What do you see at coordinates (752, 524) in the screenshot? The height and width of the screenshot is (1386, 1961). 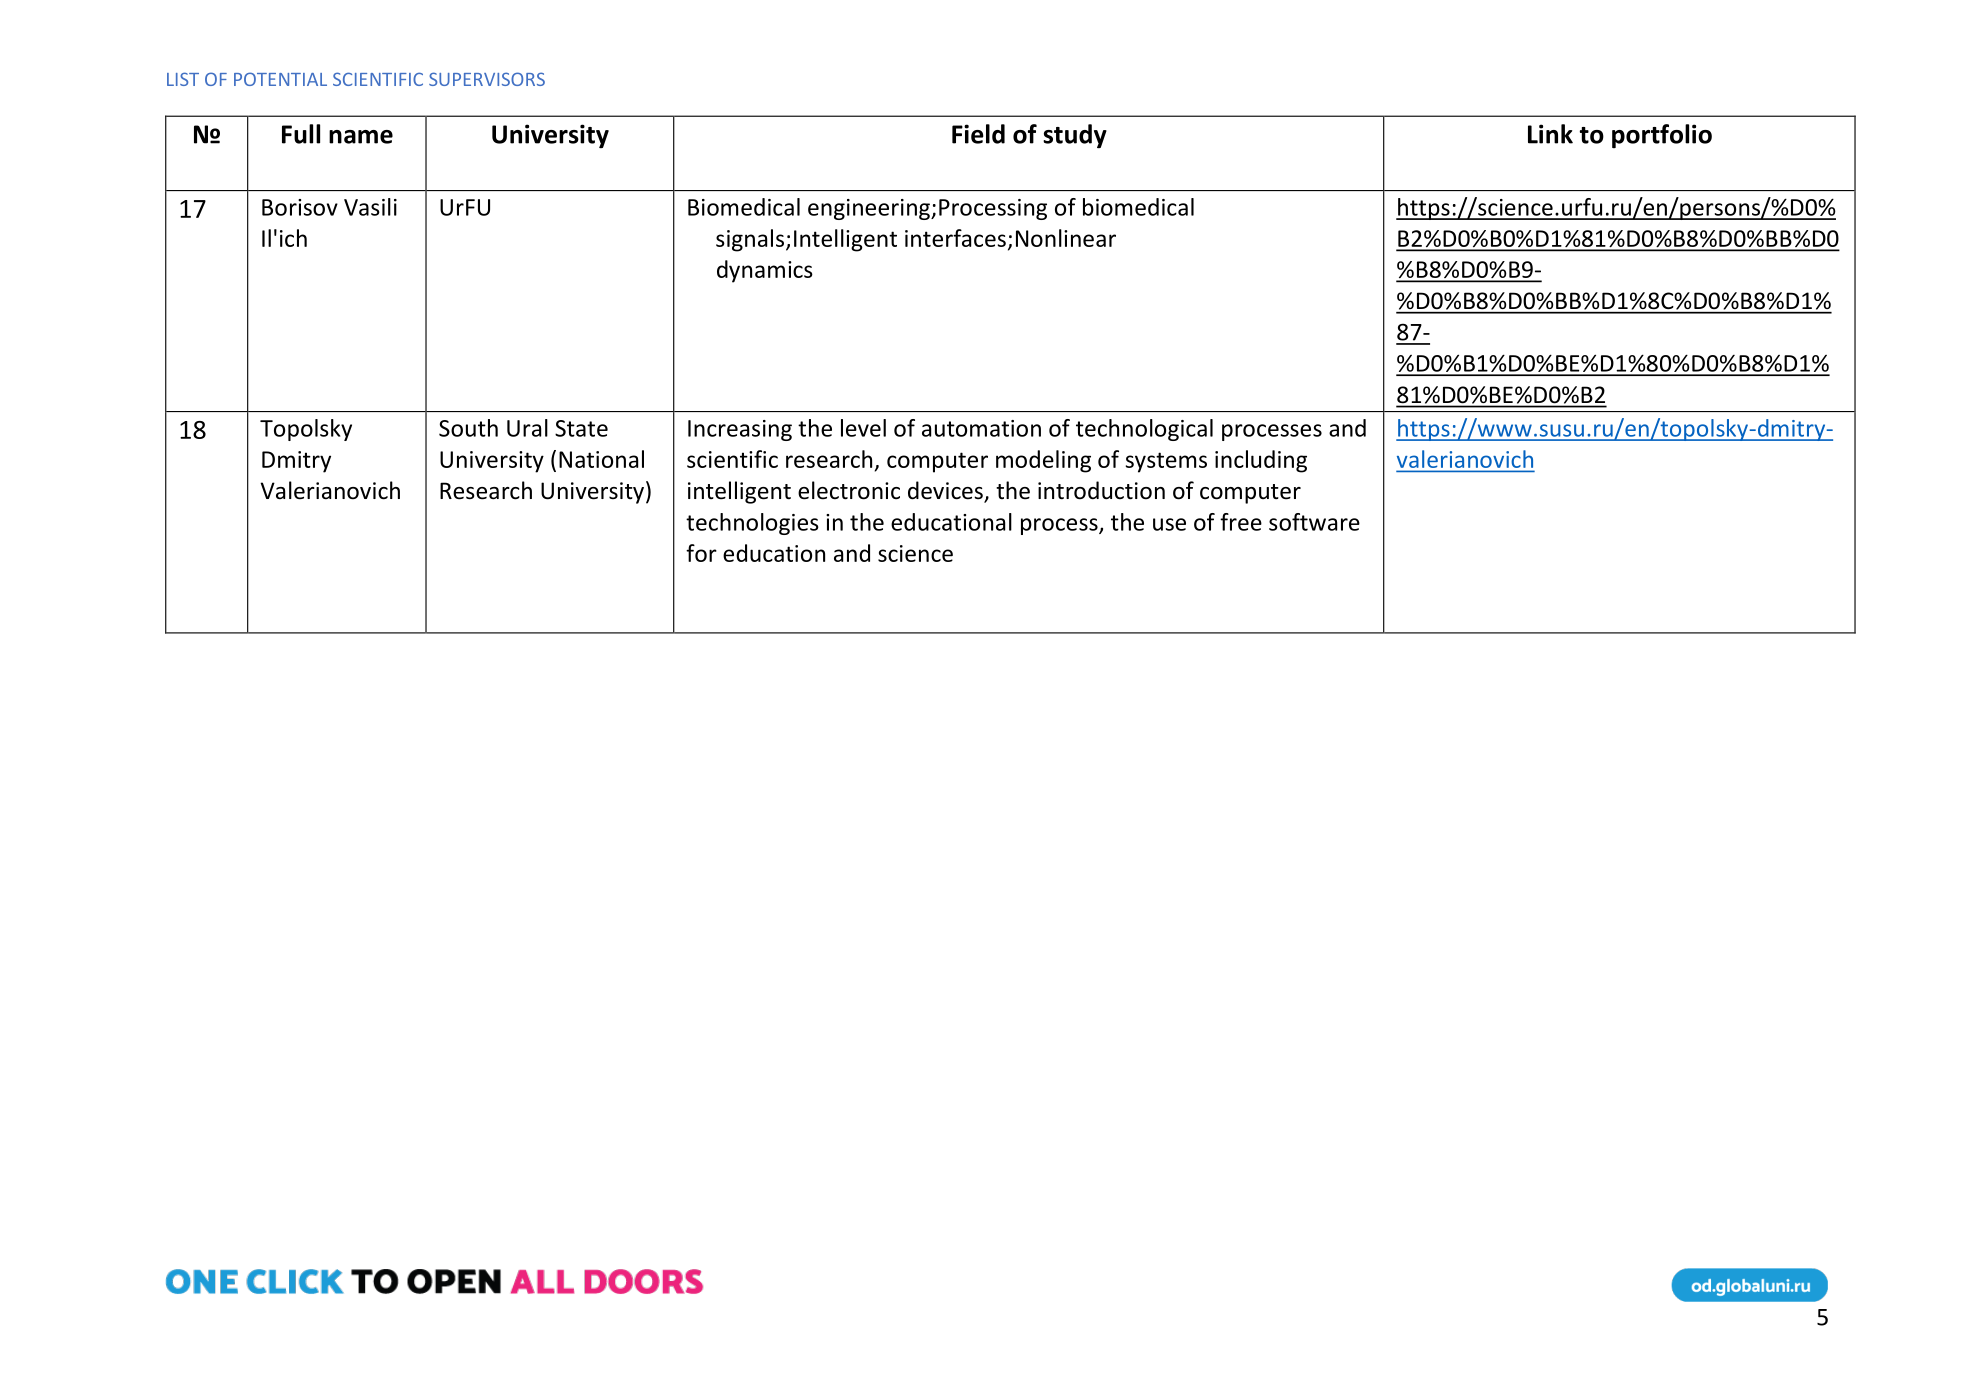 I see `technologies` at bounding box center [752, 524].
